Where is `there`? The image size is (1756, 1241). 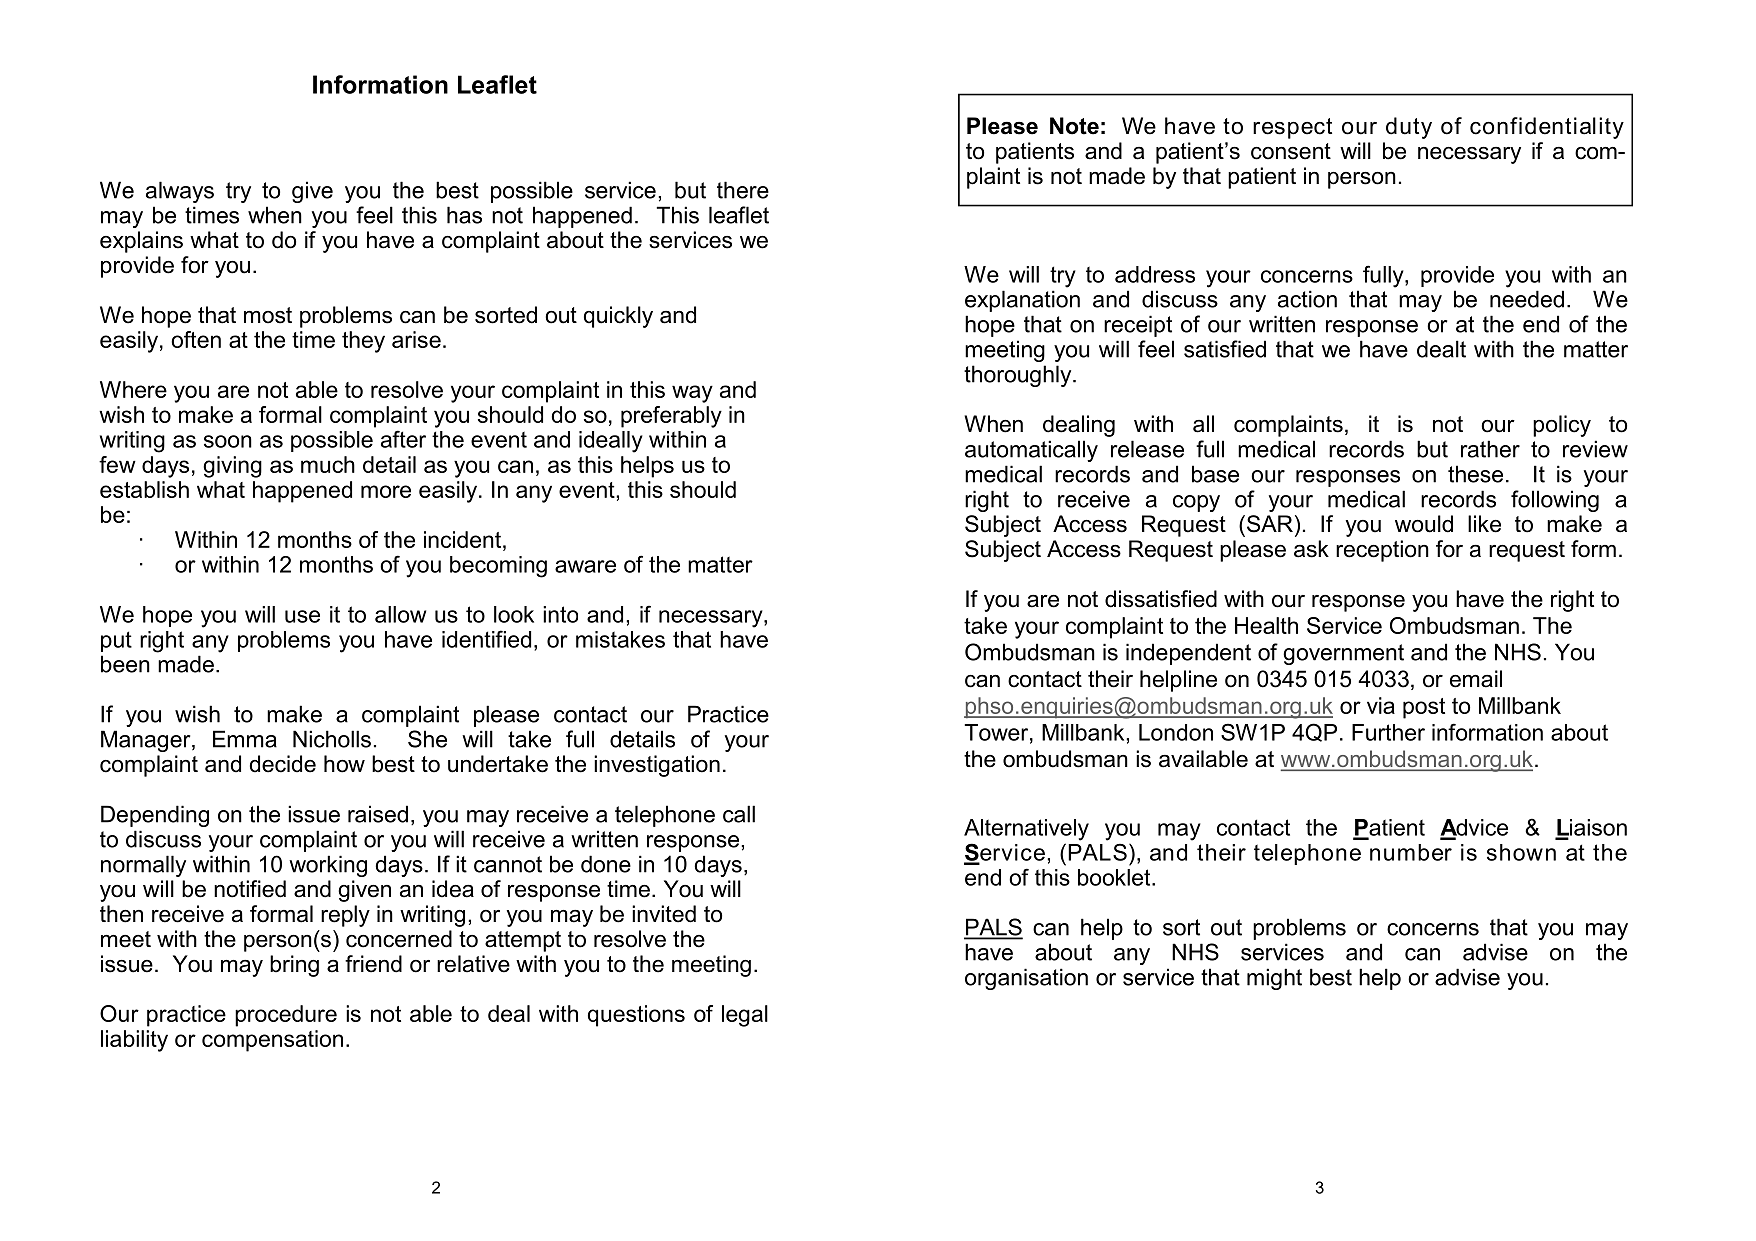
there is located at coordinates (743, 190).
